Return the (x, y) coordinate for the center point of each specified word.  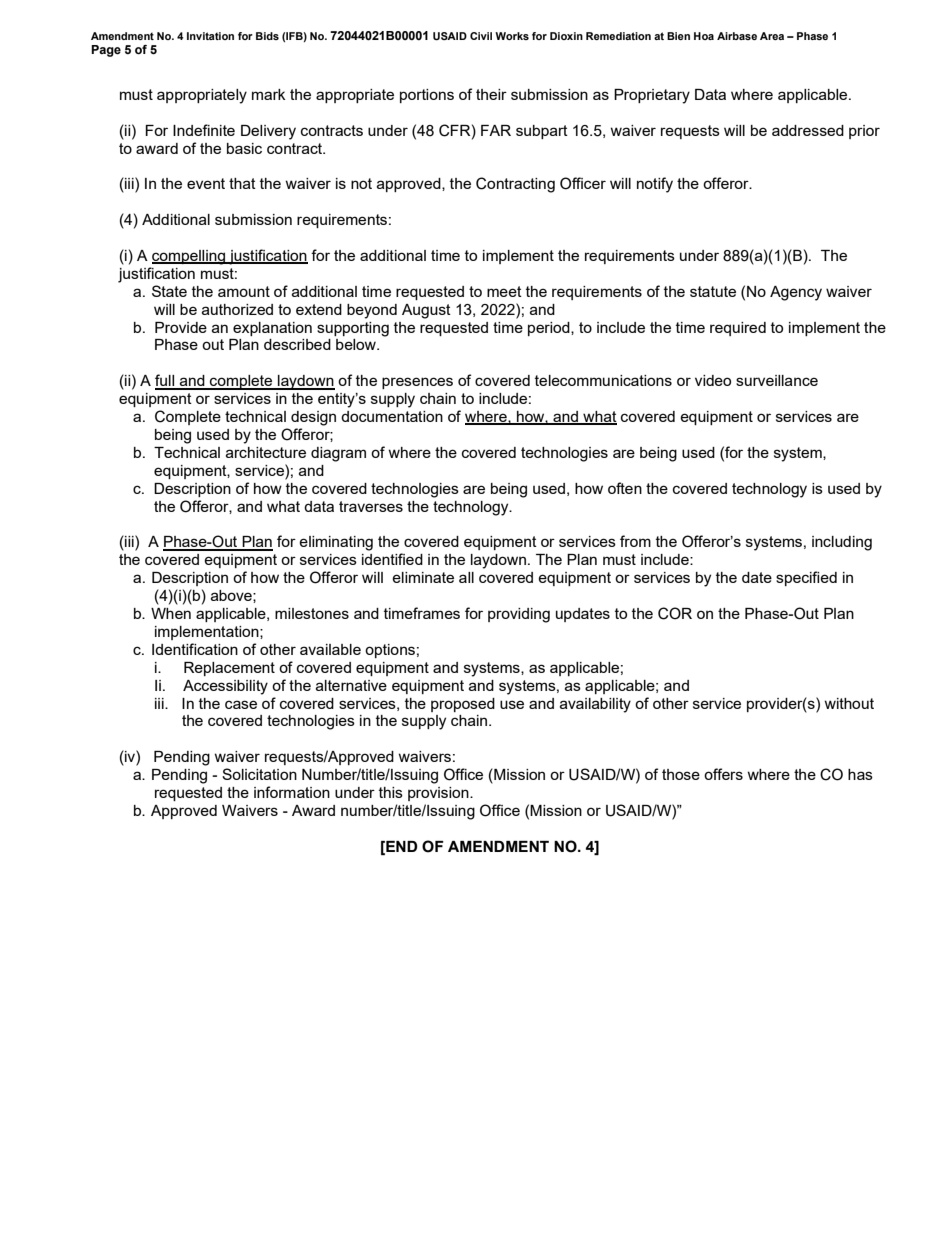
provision (439, 794)
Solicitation (259, 774)
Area (772, 36)
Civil (481, 36)
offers (723, 774)
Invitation (210, 36)
